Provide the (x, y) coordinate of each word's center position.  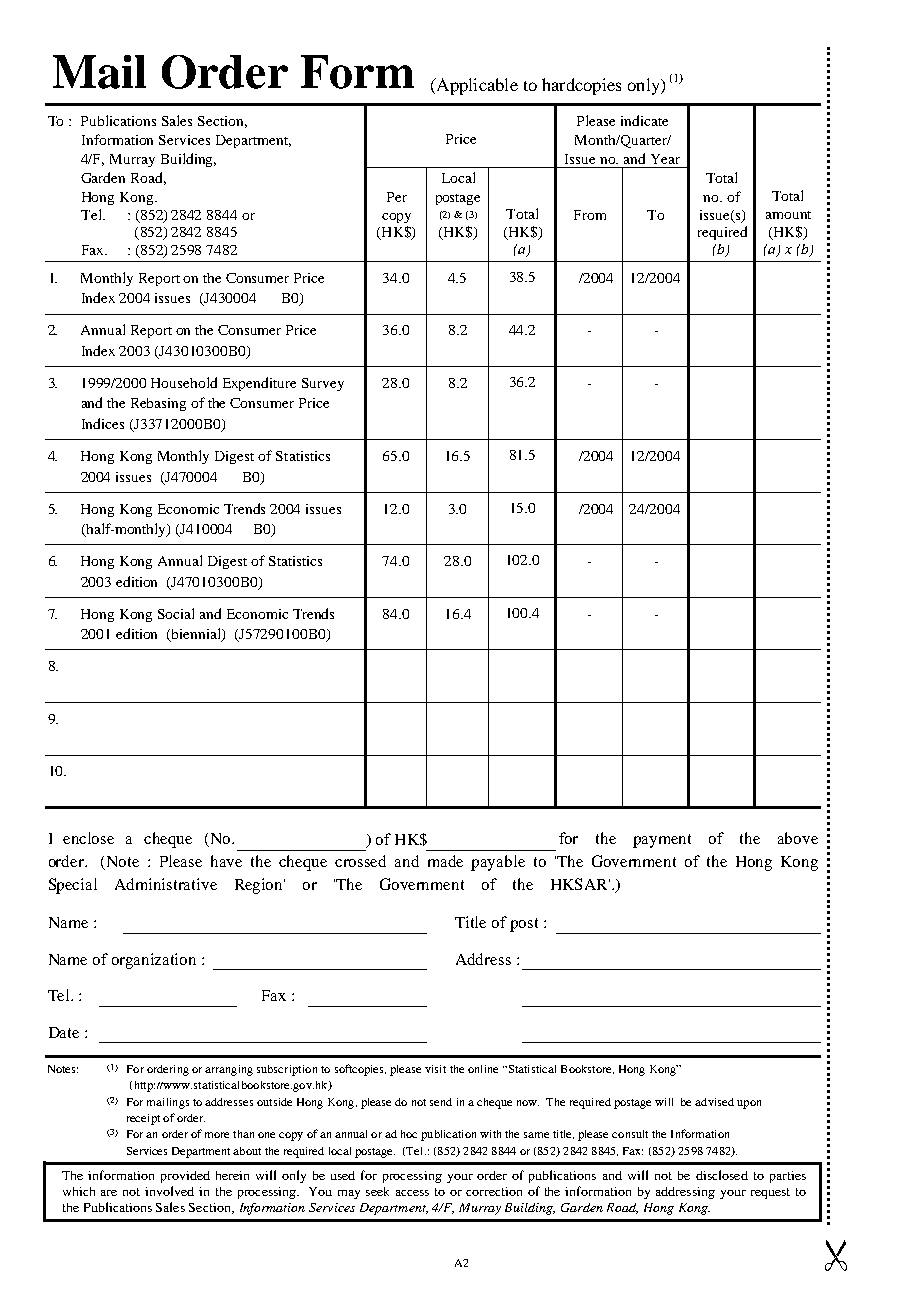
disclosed (722, 1175)
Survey (323, 384)
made (445, 861)
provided (185, 1177)
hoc (409, 1134)
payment (662, 841)
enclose (88, 838)
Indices (103, 423)
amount (788, 215)
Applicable (476, 86)
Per (397, 197)
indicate (644, 120)
